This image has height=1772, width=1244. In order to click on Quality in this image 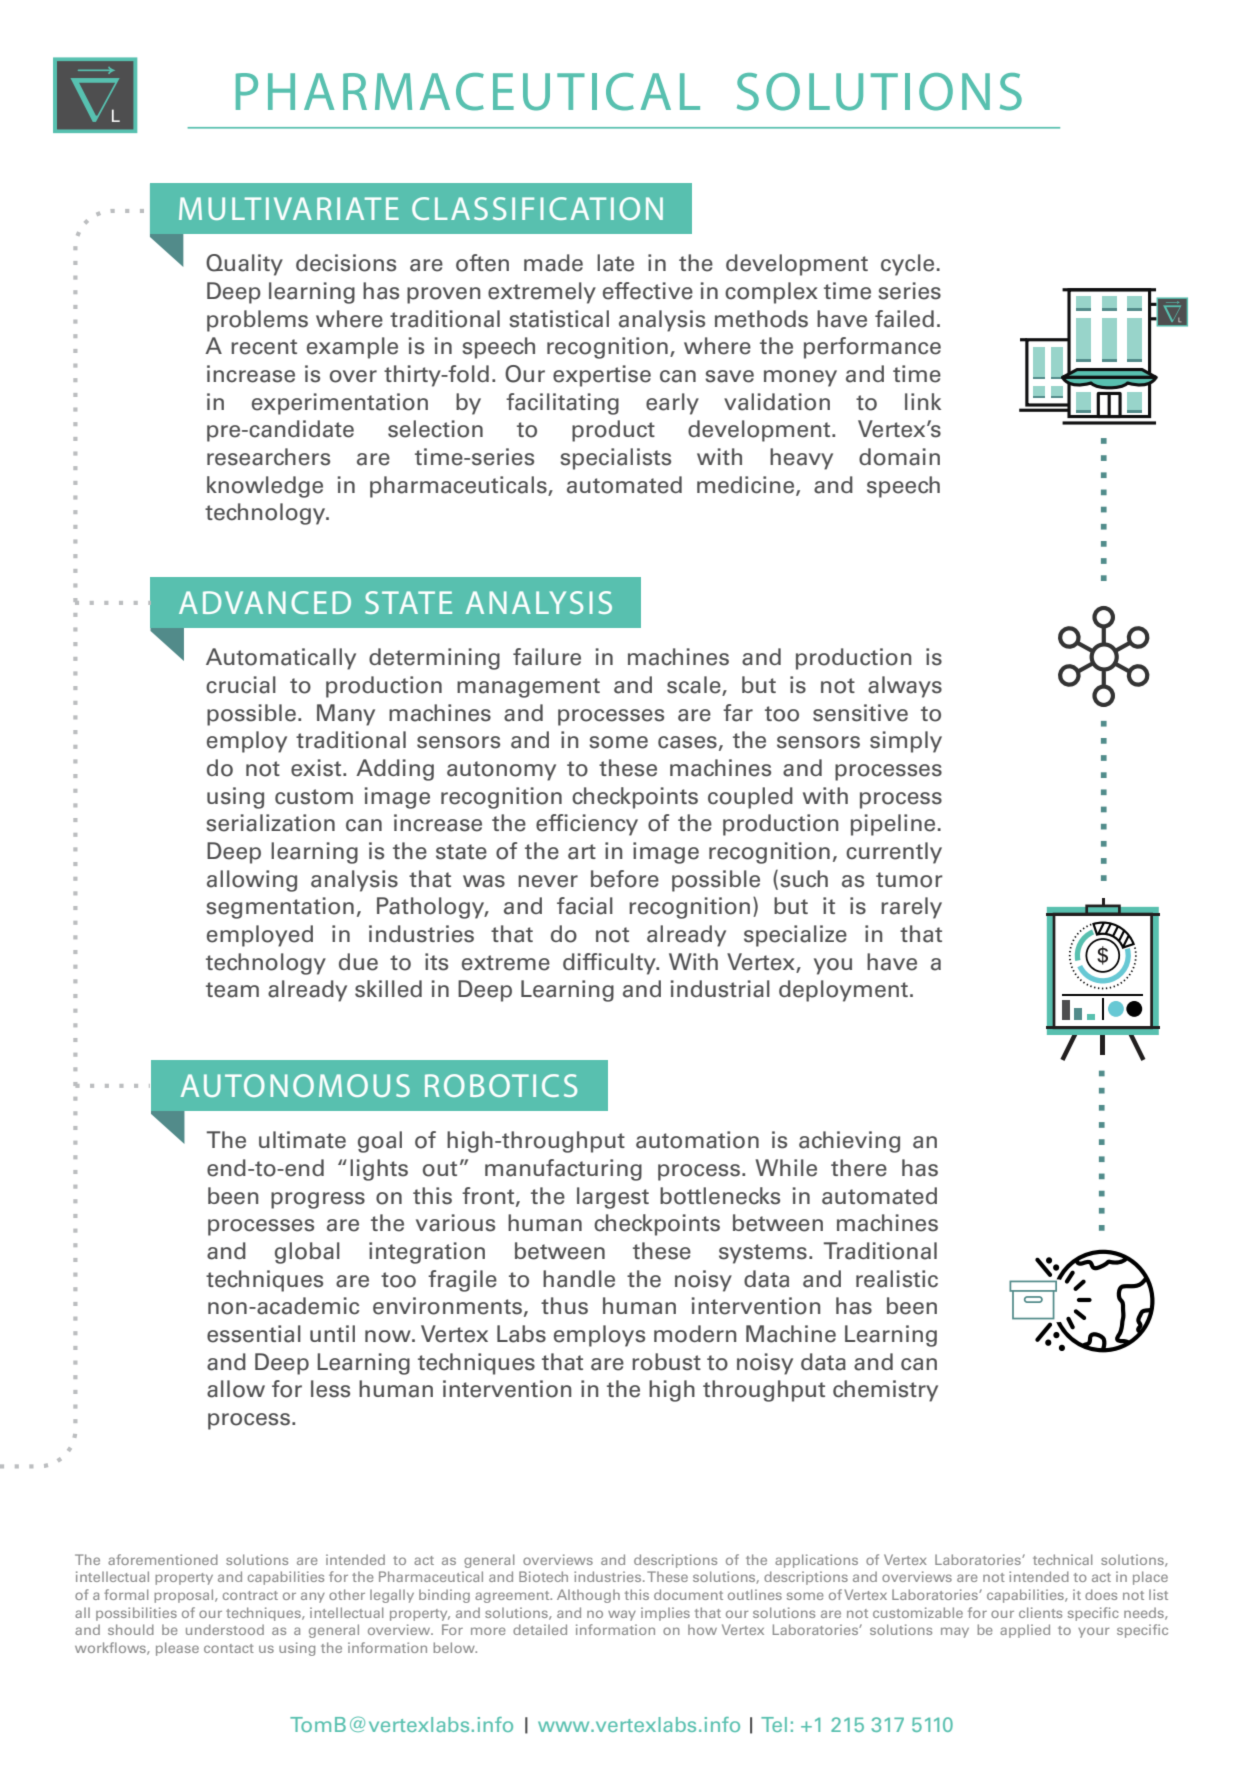, I will do `click(244, 265)`.
